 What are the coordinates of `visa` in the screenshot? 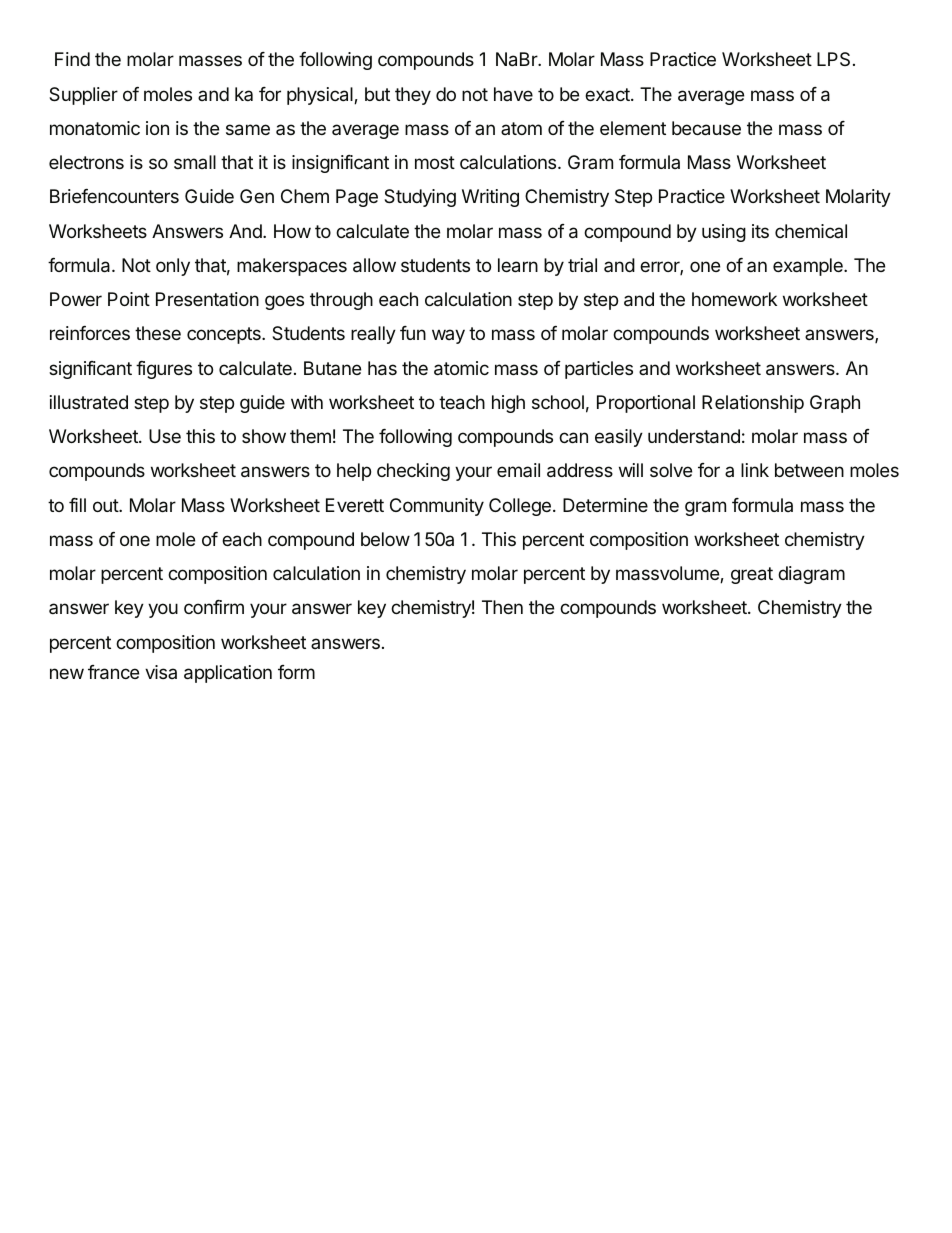 It's located at (161, 672).
